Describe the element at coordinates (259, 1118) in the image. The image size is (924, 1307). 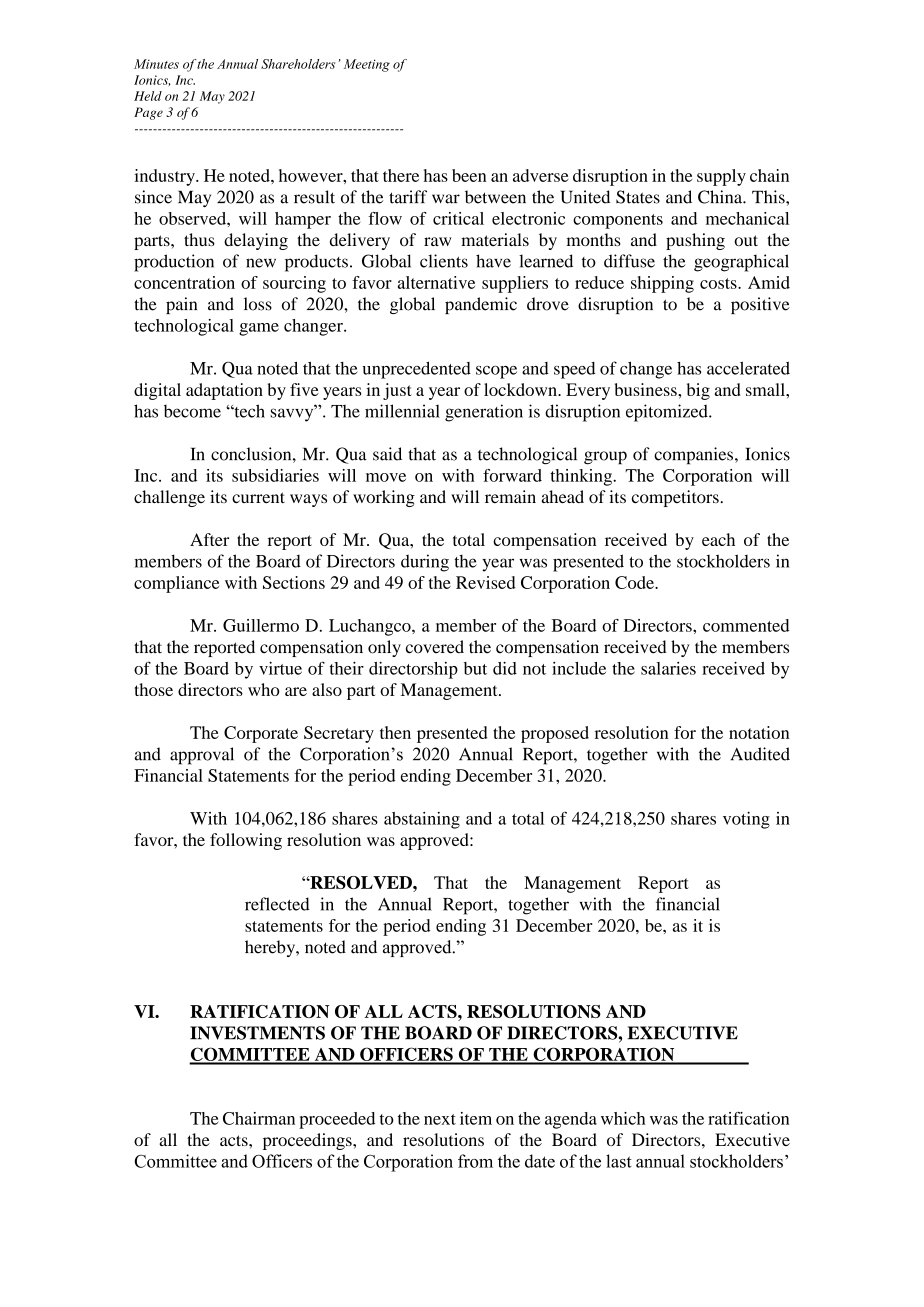
I see `Chairman` at that location.
